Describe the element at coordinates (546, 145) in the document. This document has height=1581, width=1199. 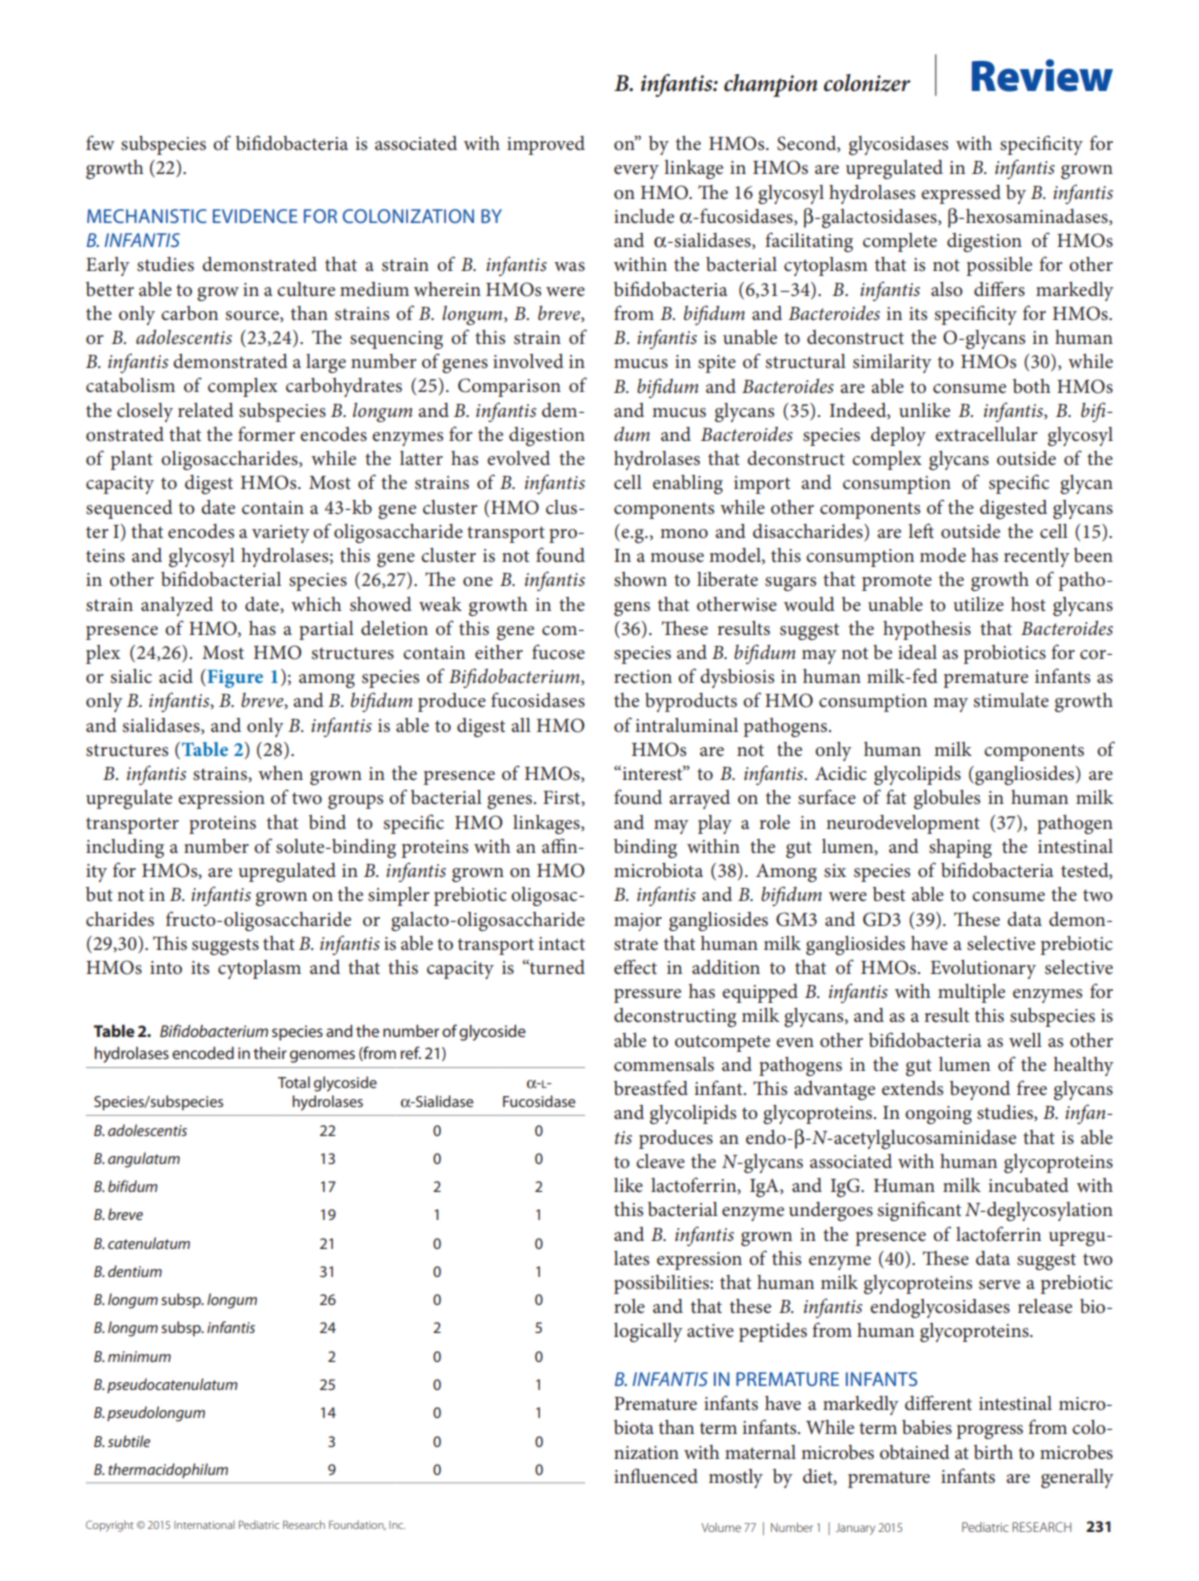
I see `improved` at that location.
